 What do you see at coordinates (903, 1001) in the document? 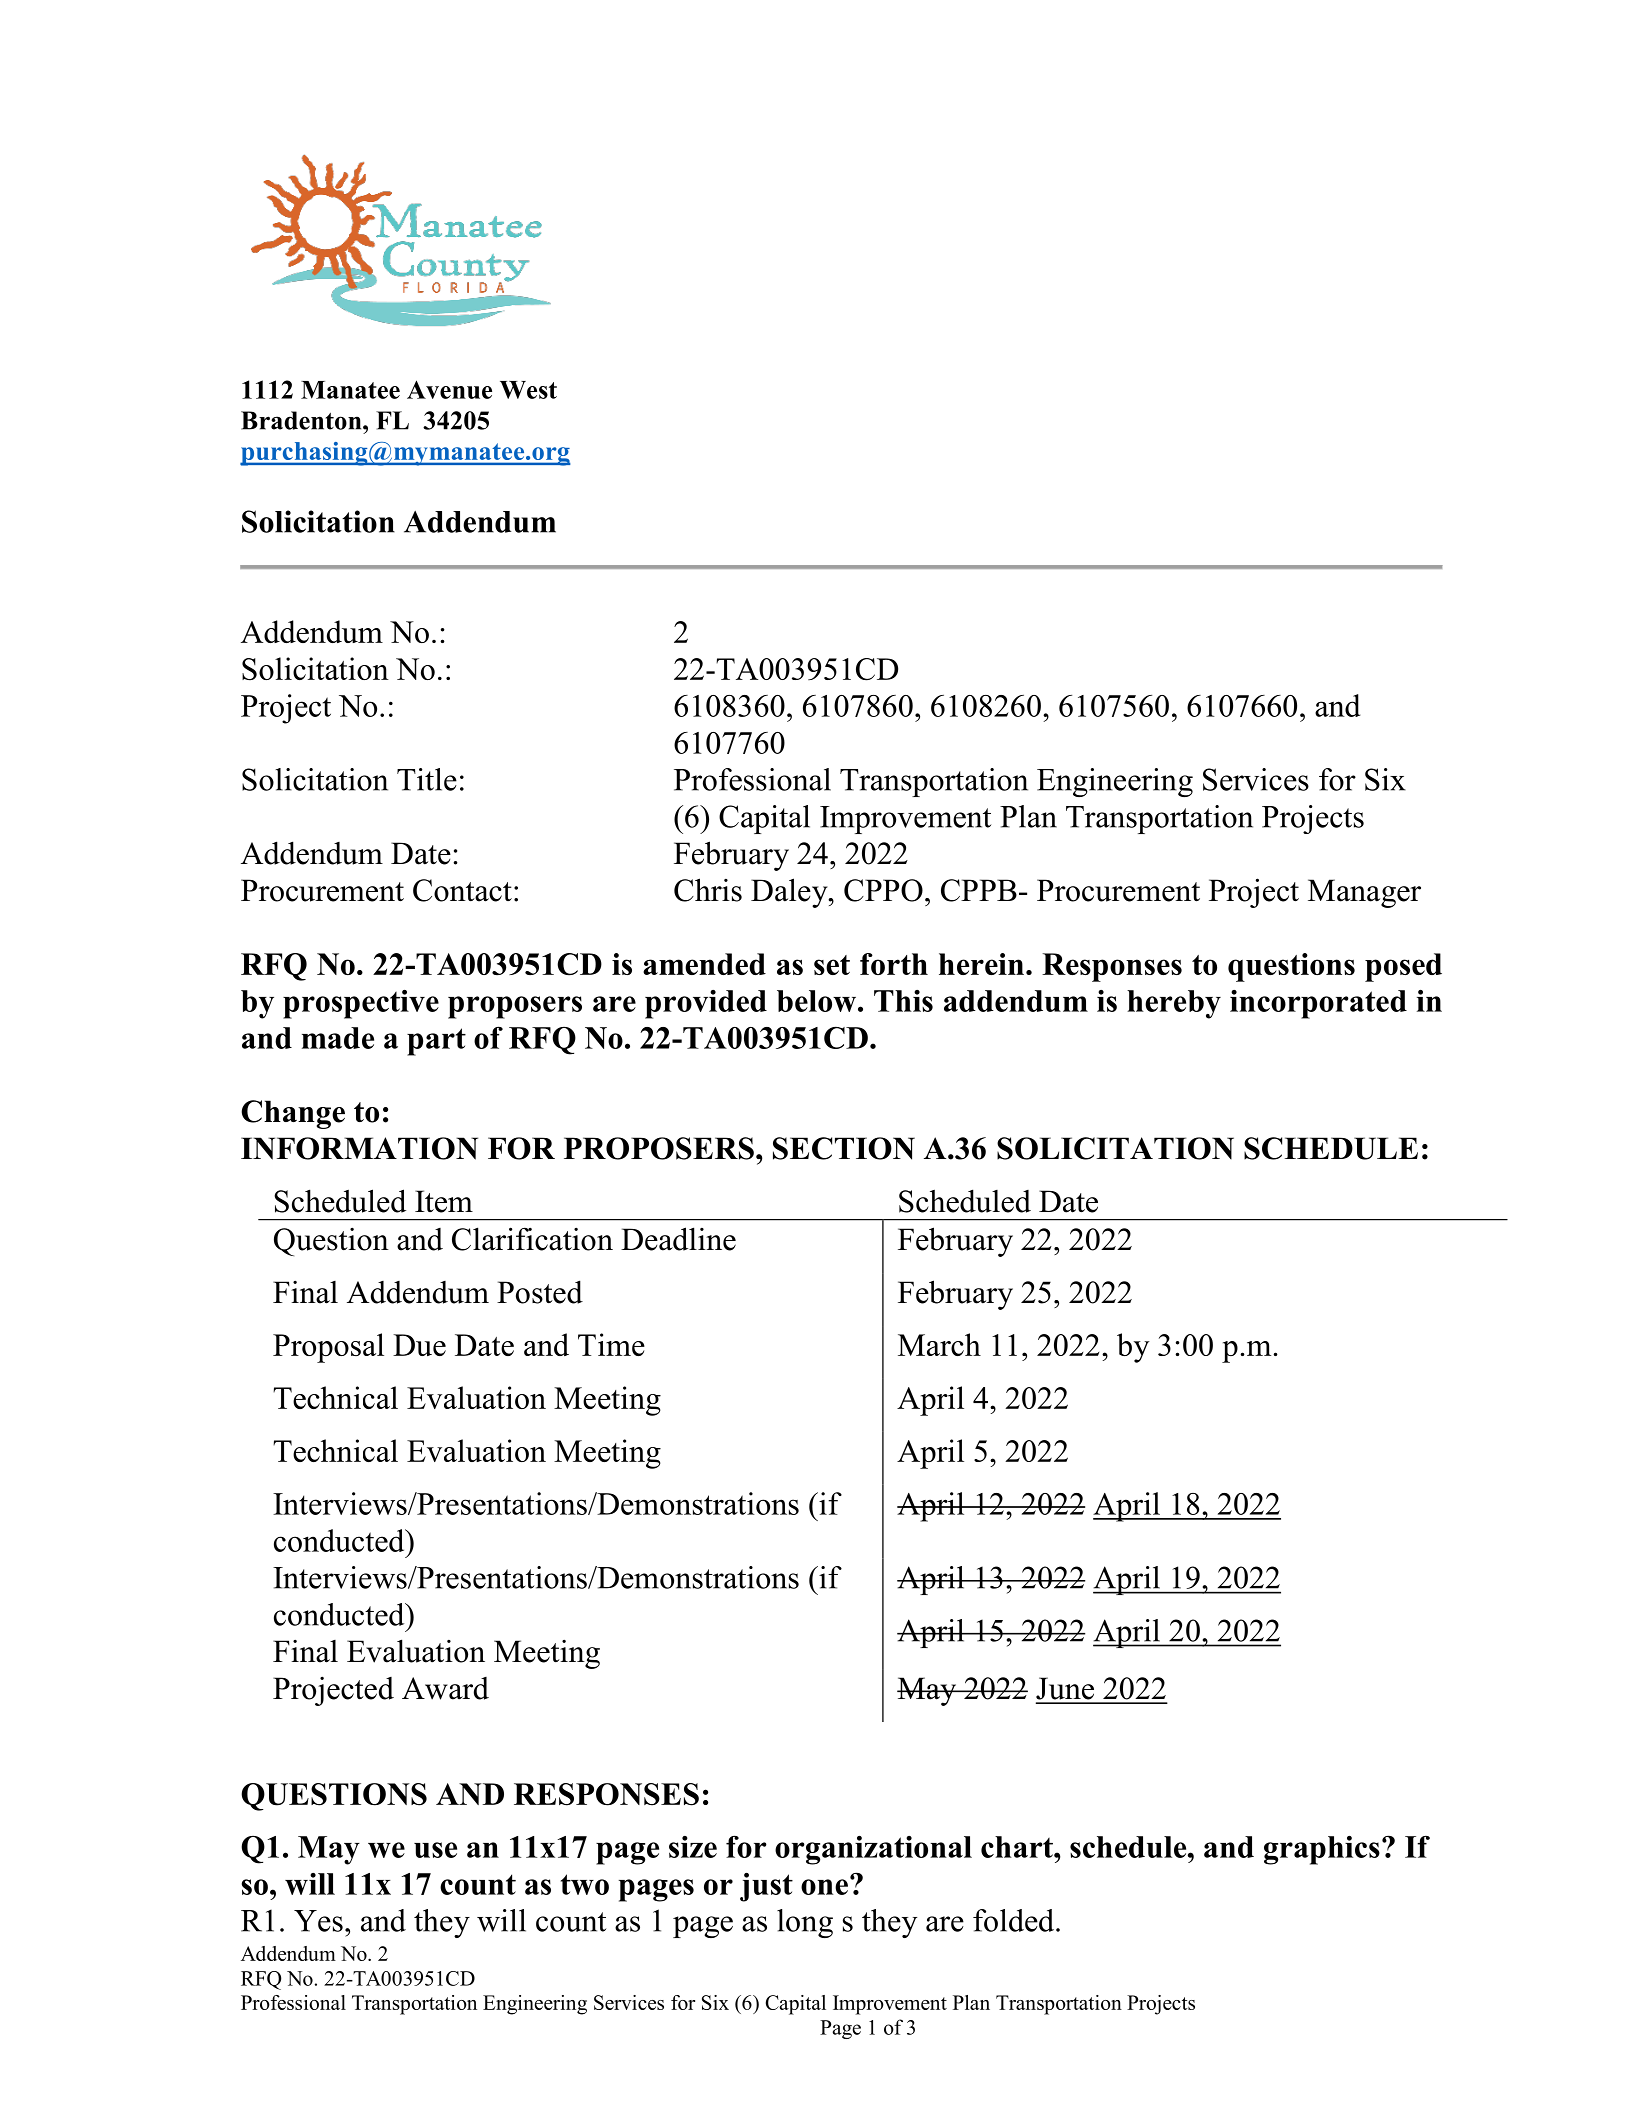
I see `This` at bounding box center [903, 1001].
